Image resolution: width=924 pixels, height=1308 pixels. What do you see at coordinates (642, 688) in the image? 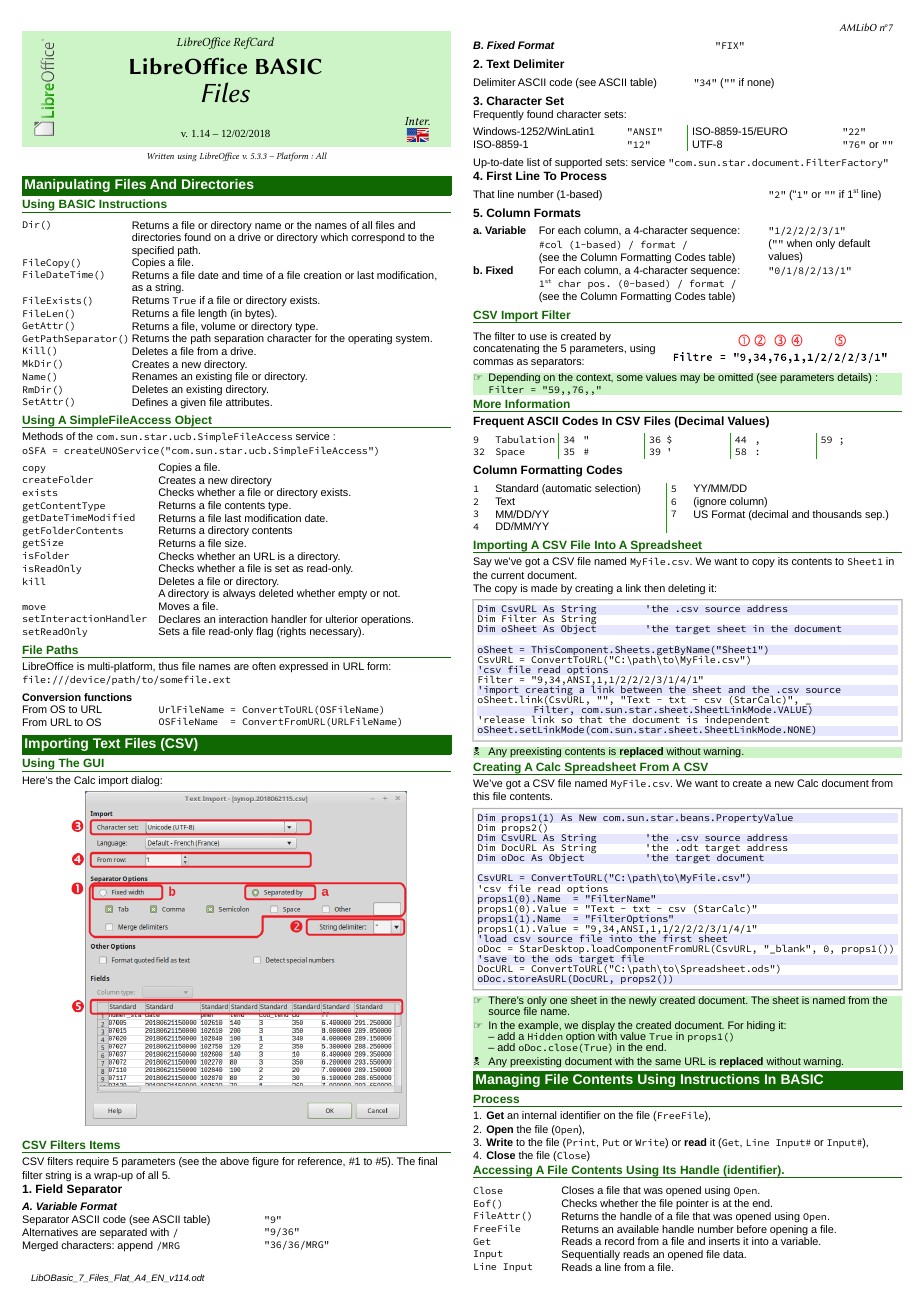
I see `between` at bounding box center [642, 688].
